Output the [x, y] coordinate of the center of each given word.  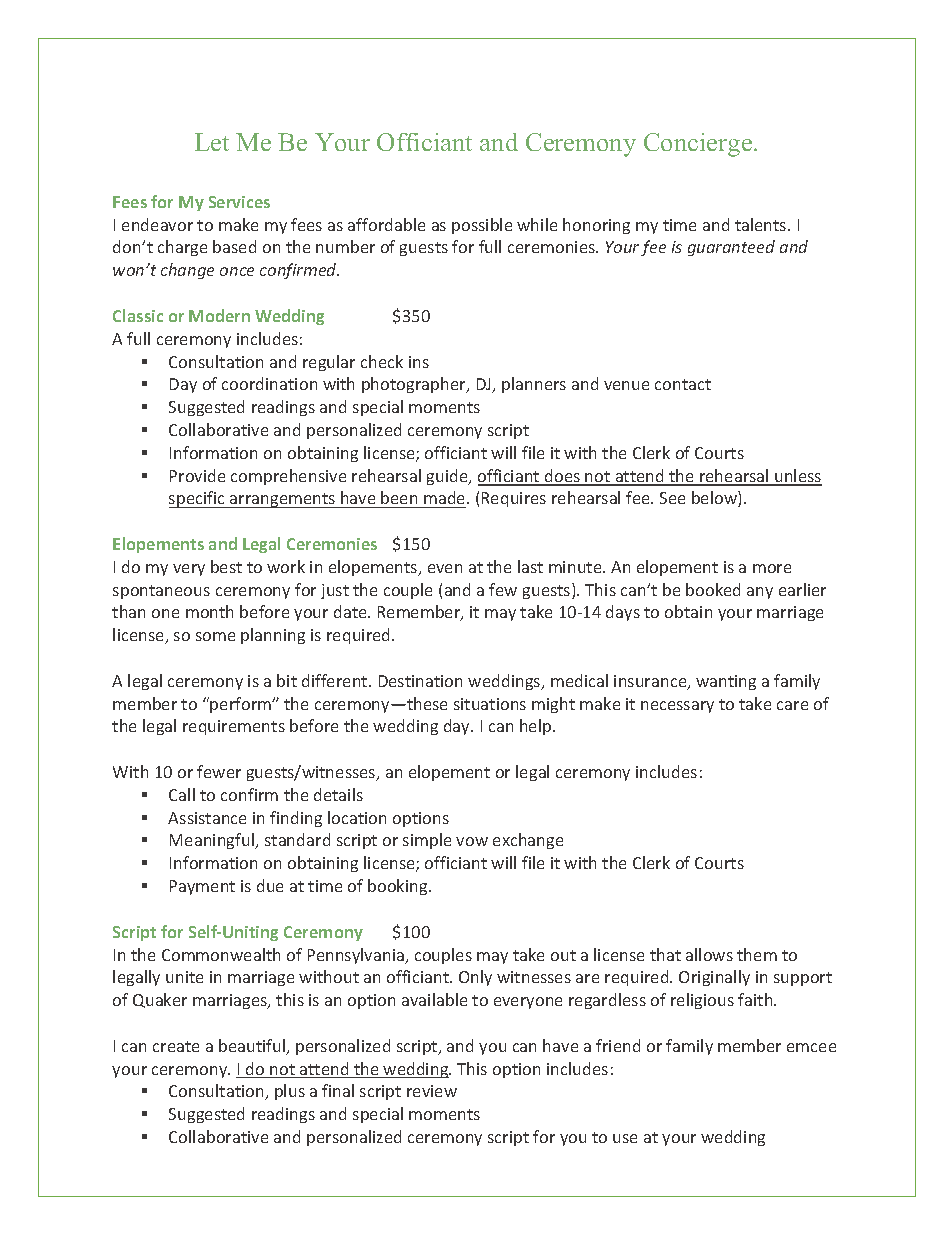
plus [290, 1092]
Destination [420, 681]
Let [212, 142]
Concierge [699, 145]
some [215, 636]
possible [482, 226]
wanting [726, 682]
